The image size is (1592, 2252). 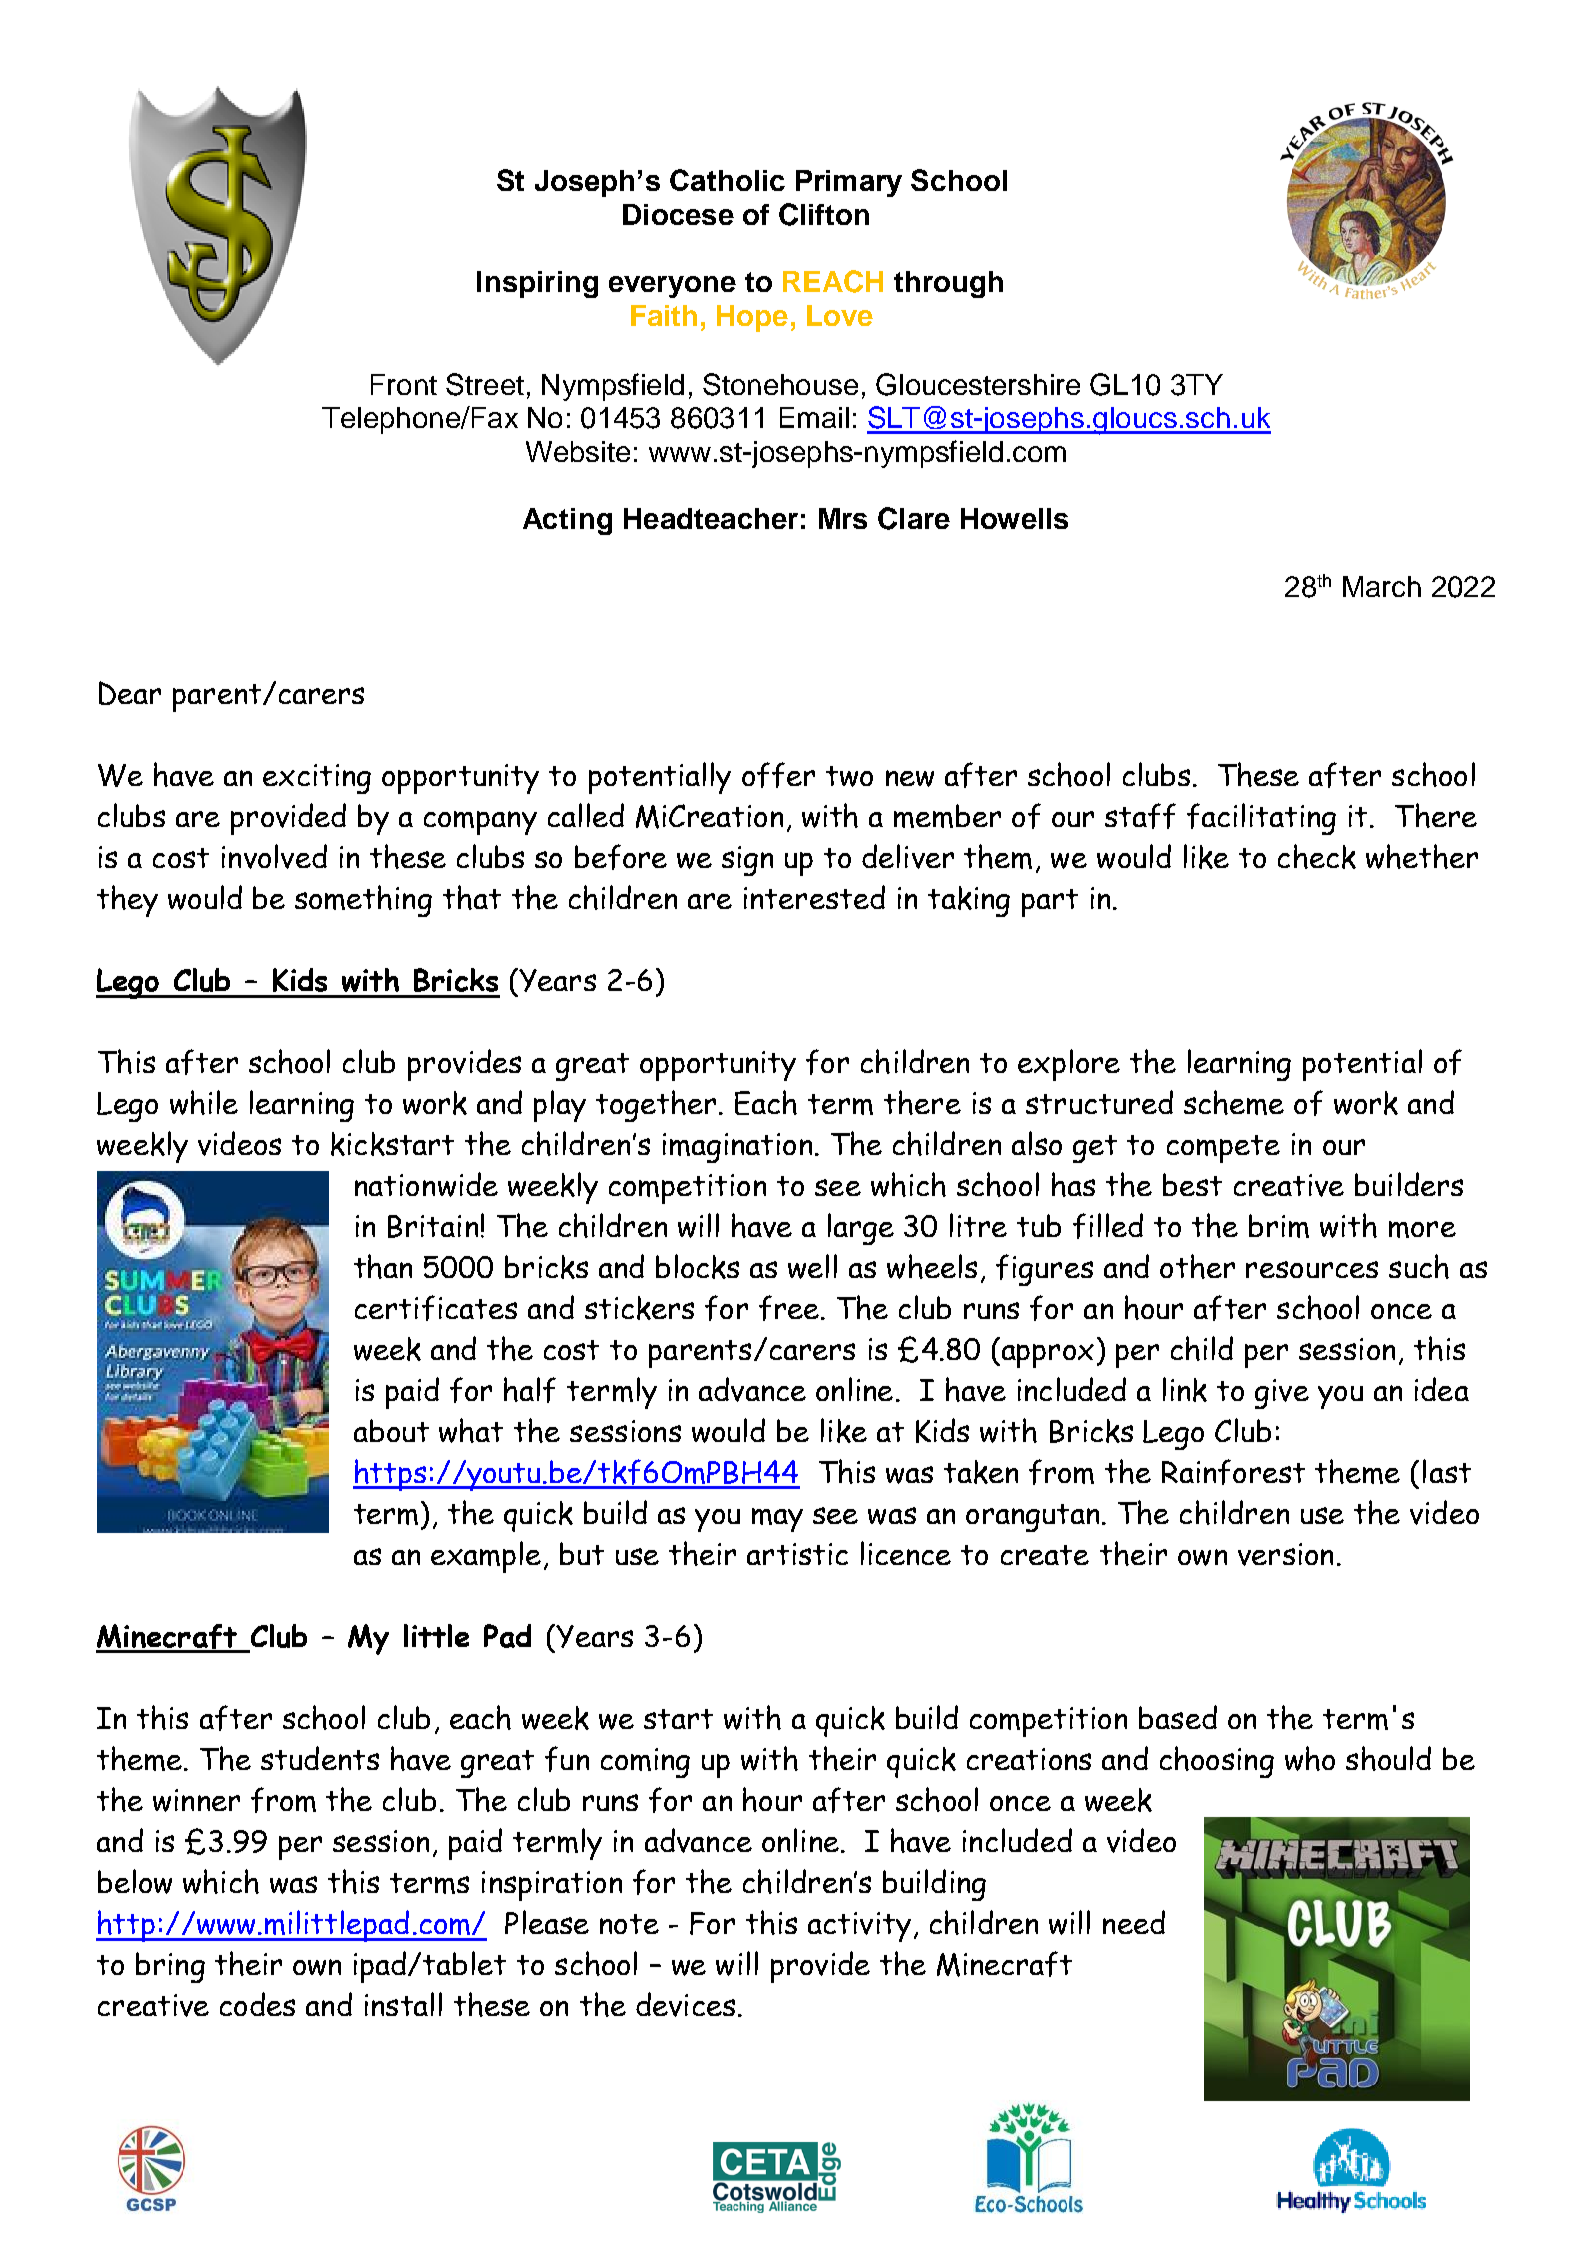 What do you see at coordinates (257, 2004) in the screenshot?
I see `codes` at bounding box center [257, 2004].
